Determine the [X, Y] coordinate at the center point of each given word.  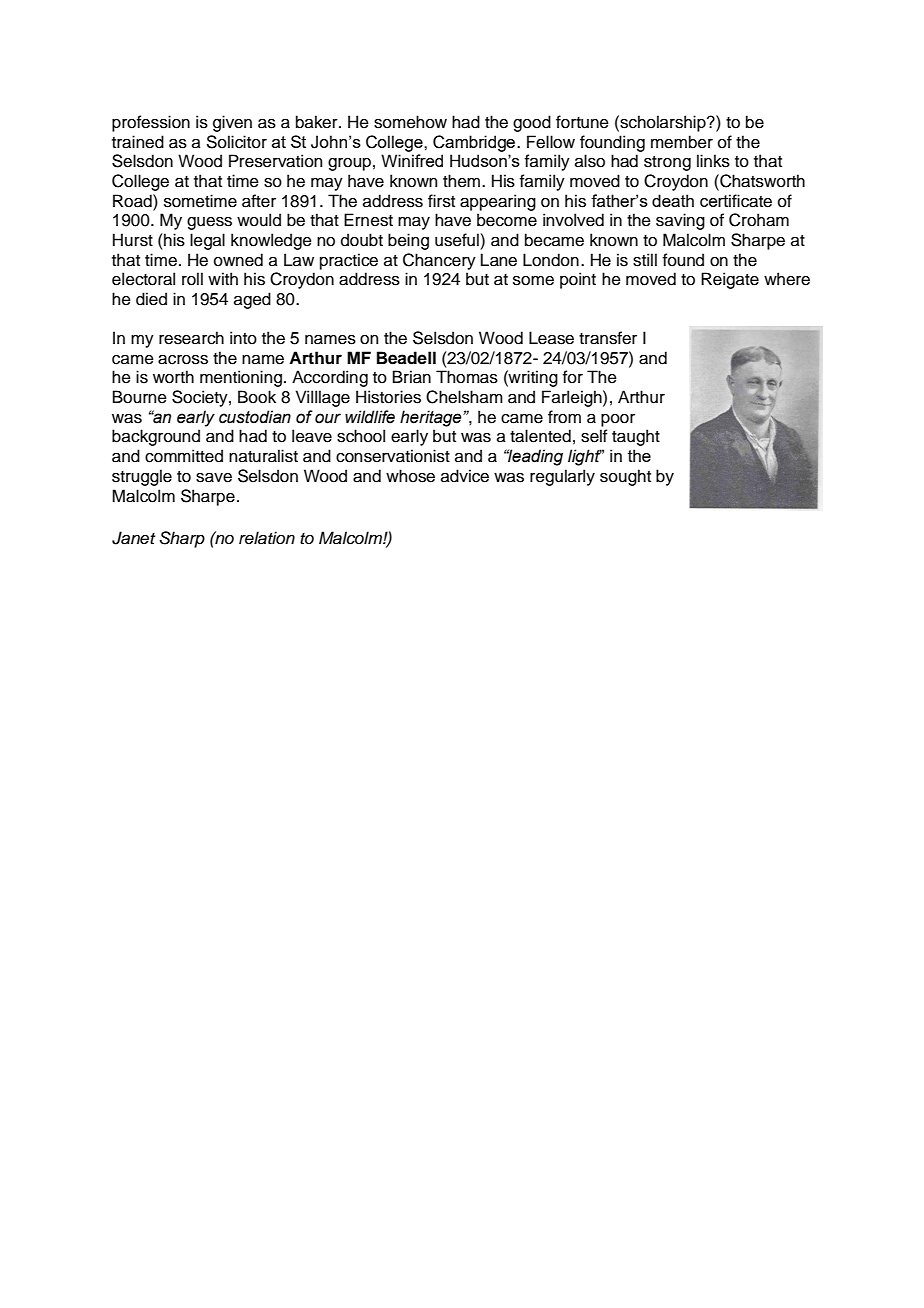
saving [680, 221]
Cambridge [475, 143]
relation [267, 538]
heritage [432, 418]
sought [625, 477]
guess [209, 223]
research [191, 338]
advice [465, 476]
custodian [255, 417]
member [682, 142]
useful [457, 240]
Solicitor [237, 142]
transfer [608, 338]
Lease [551, 338]
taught [636, 437]
